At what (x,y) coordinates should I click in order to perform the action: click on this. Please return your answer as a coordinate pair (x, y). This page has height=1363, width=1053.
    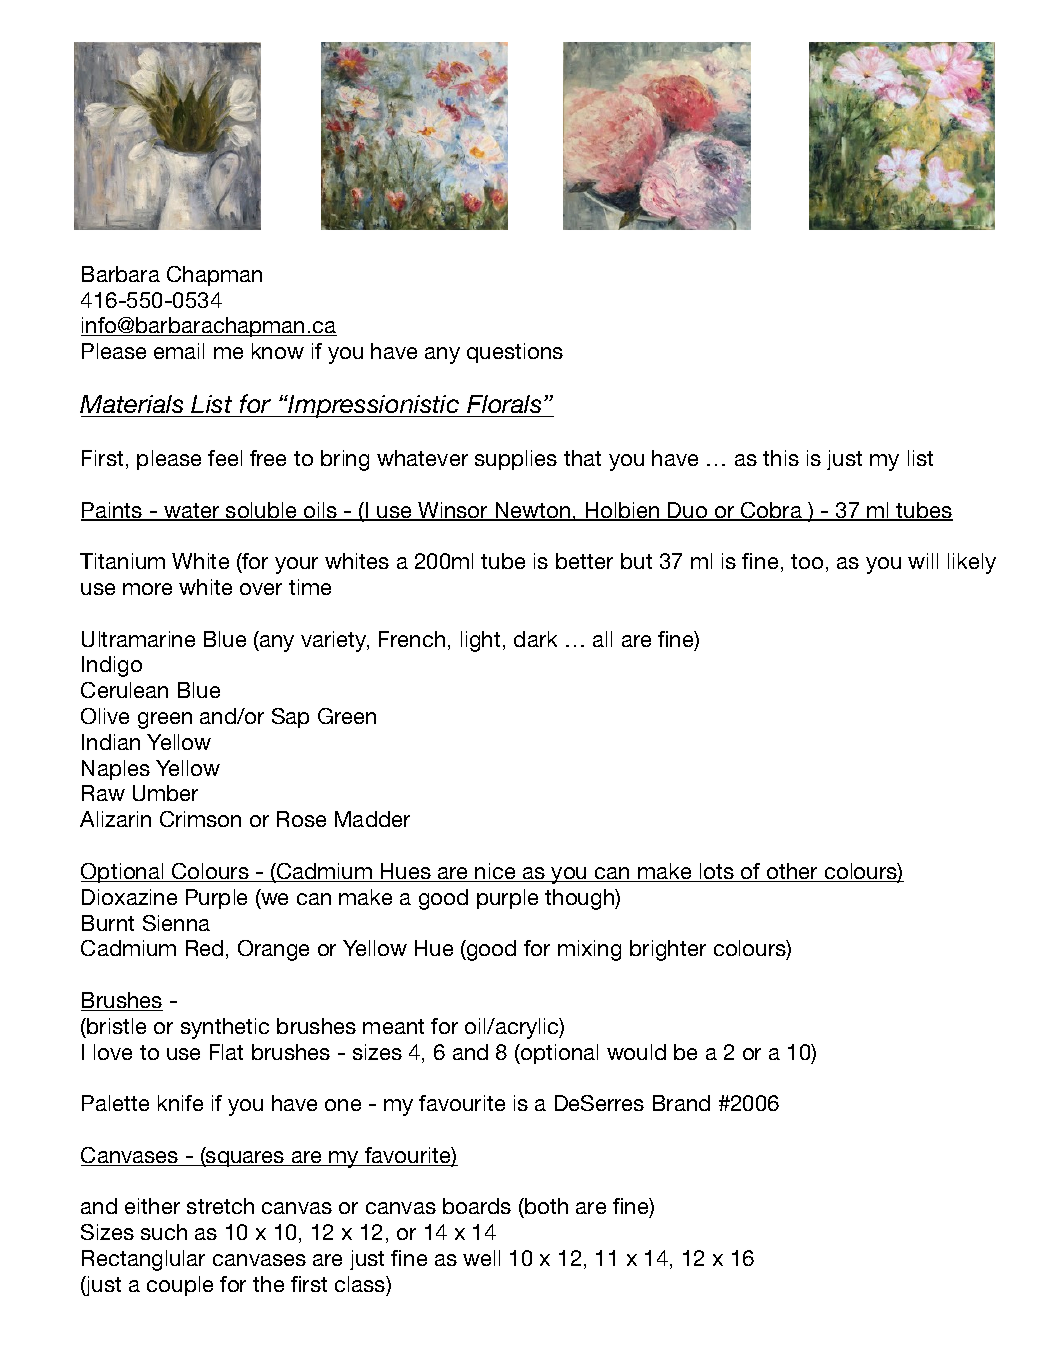
    Looking at the image, I should click on (781, 458).
